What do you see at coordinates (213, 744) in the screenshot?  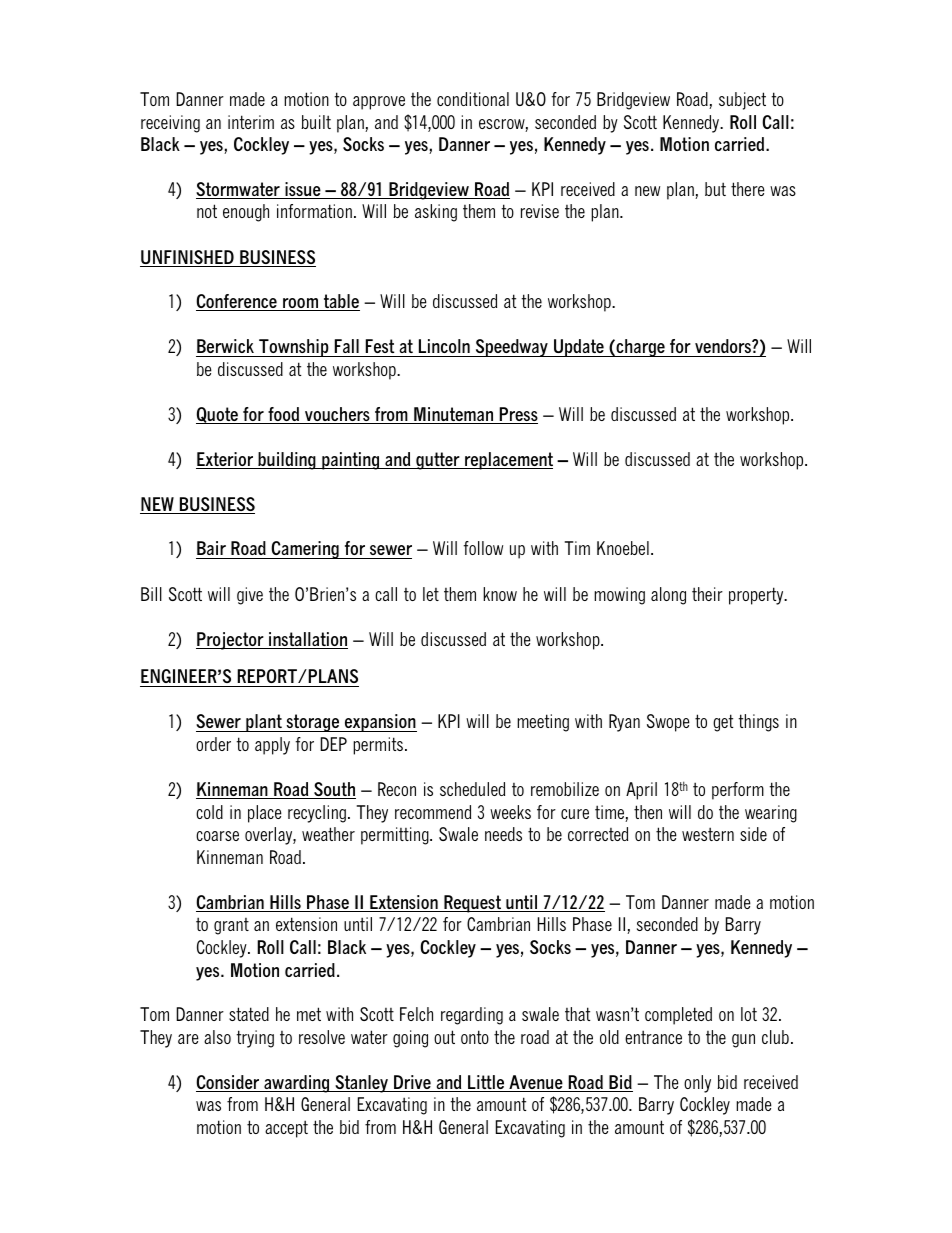 I see `order` at bounding box center [213, 744].
